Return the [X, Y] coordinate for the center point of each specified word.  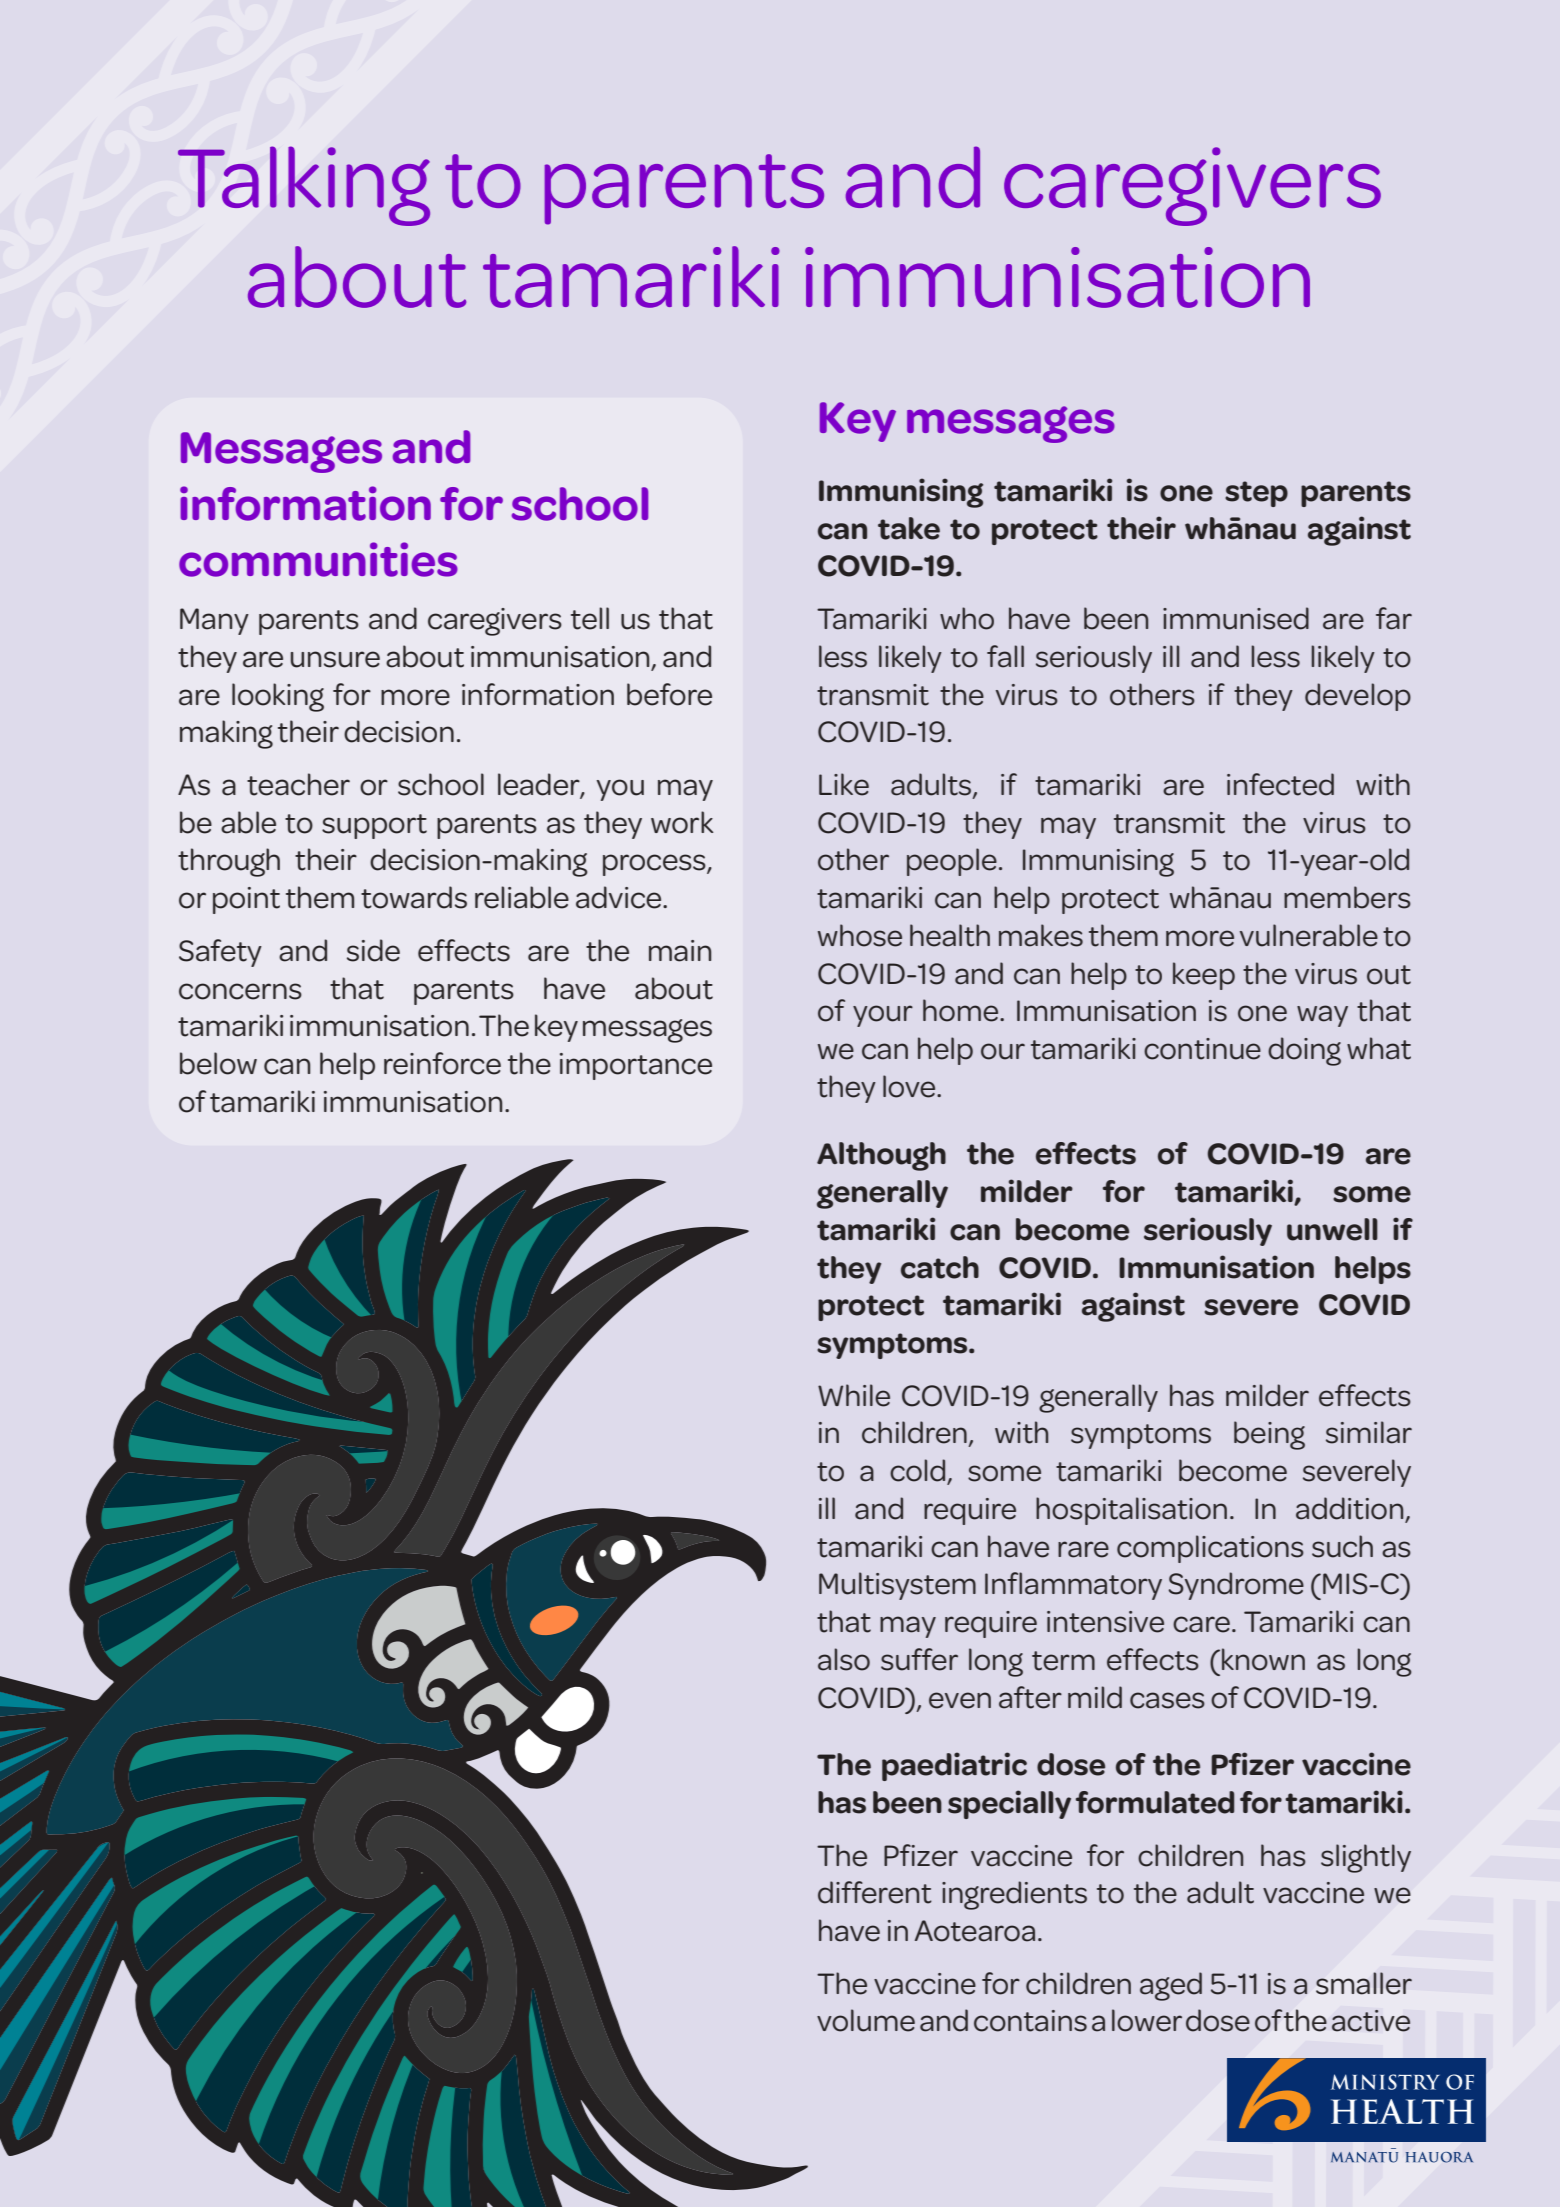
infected [1280, 784]
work [682, 822]
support [374, 826]
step [1256, 494]
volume [866, 2020]
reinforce [442, 1063]
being [1269, 1435]
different [875, 1892]
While [854, 1395]
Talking [304, 186]
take [909, 528]
